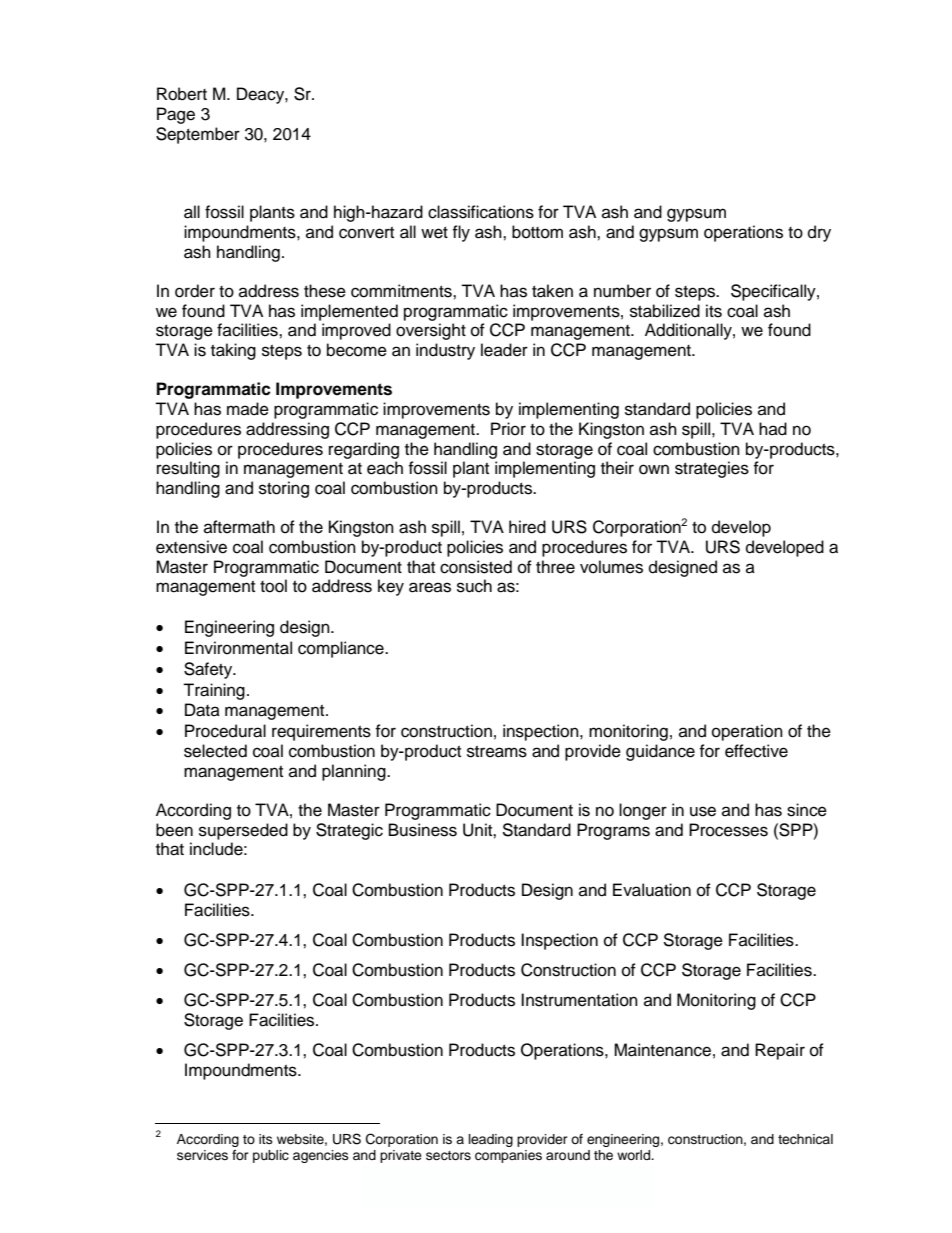 The image size is (952, 1233). Describe the element at coordinates (238, 648) in the image. I see `Environmental` at that location.
